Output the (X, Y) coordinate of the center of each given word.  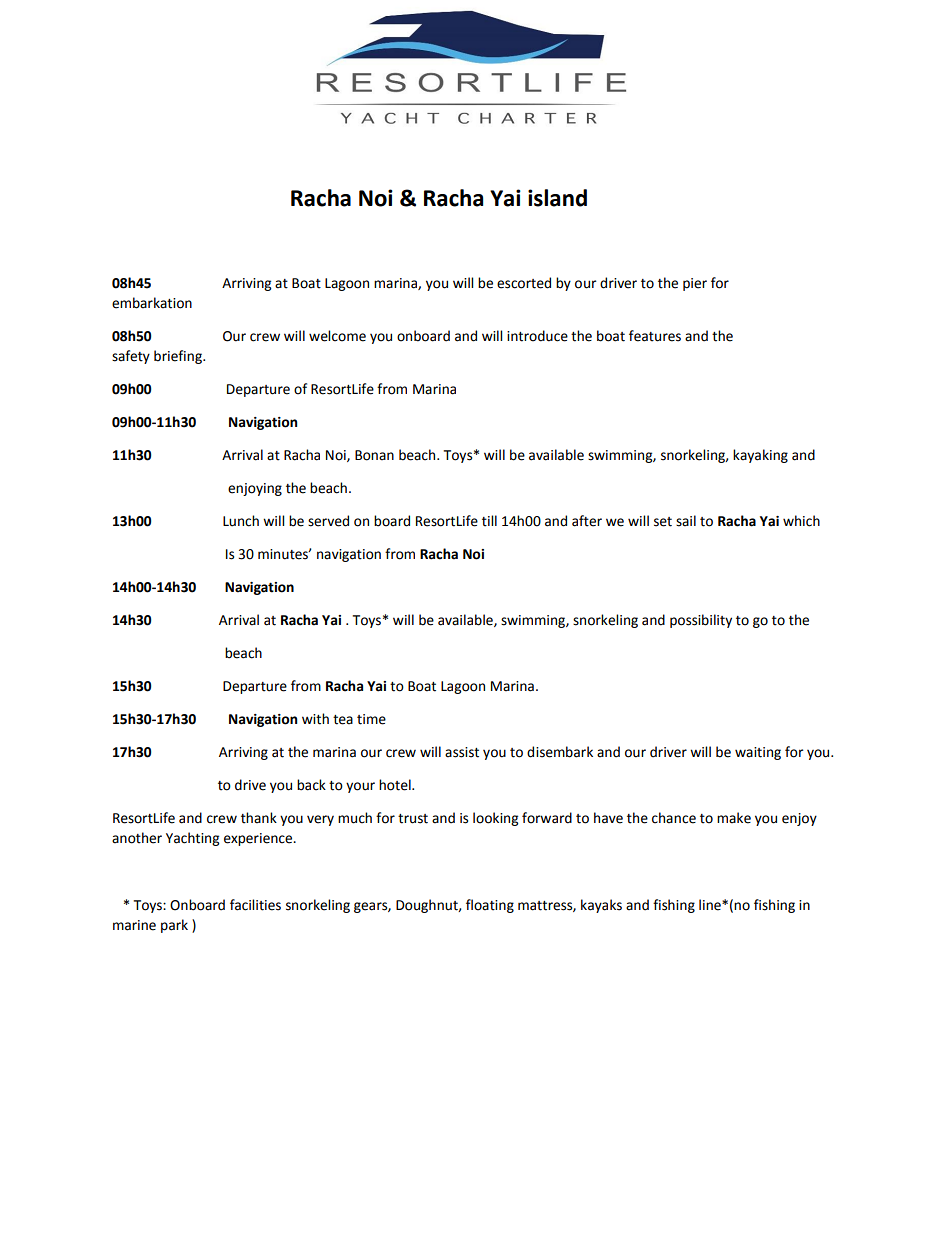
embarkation (152, 303)
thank (259, 818)
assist (462, 752)
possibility (701, 621)
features (655, 336)
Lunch (241, 521)
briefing (179, 357)
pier (695, 284)
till (489, 521)
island (557, 198)
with (315, 719)
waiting (758, 753)
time (371, 719)
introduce (537, 336)
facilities (255, 905)
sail (686, 521)
